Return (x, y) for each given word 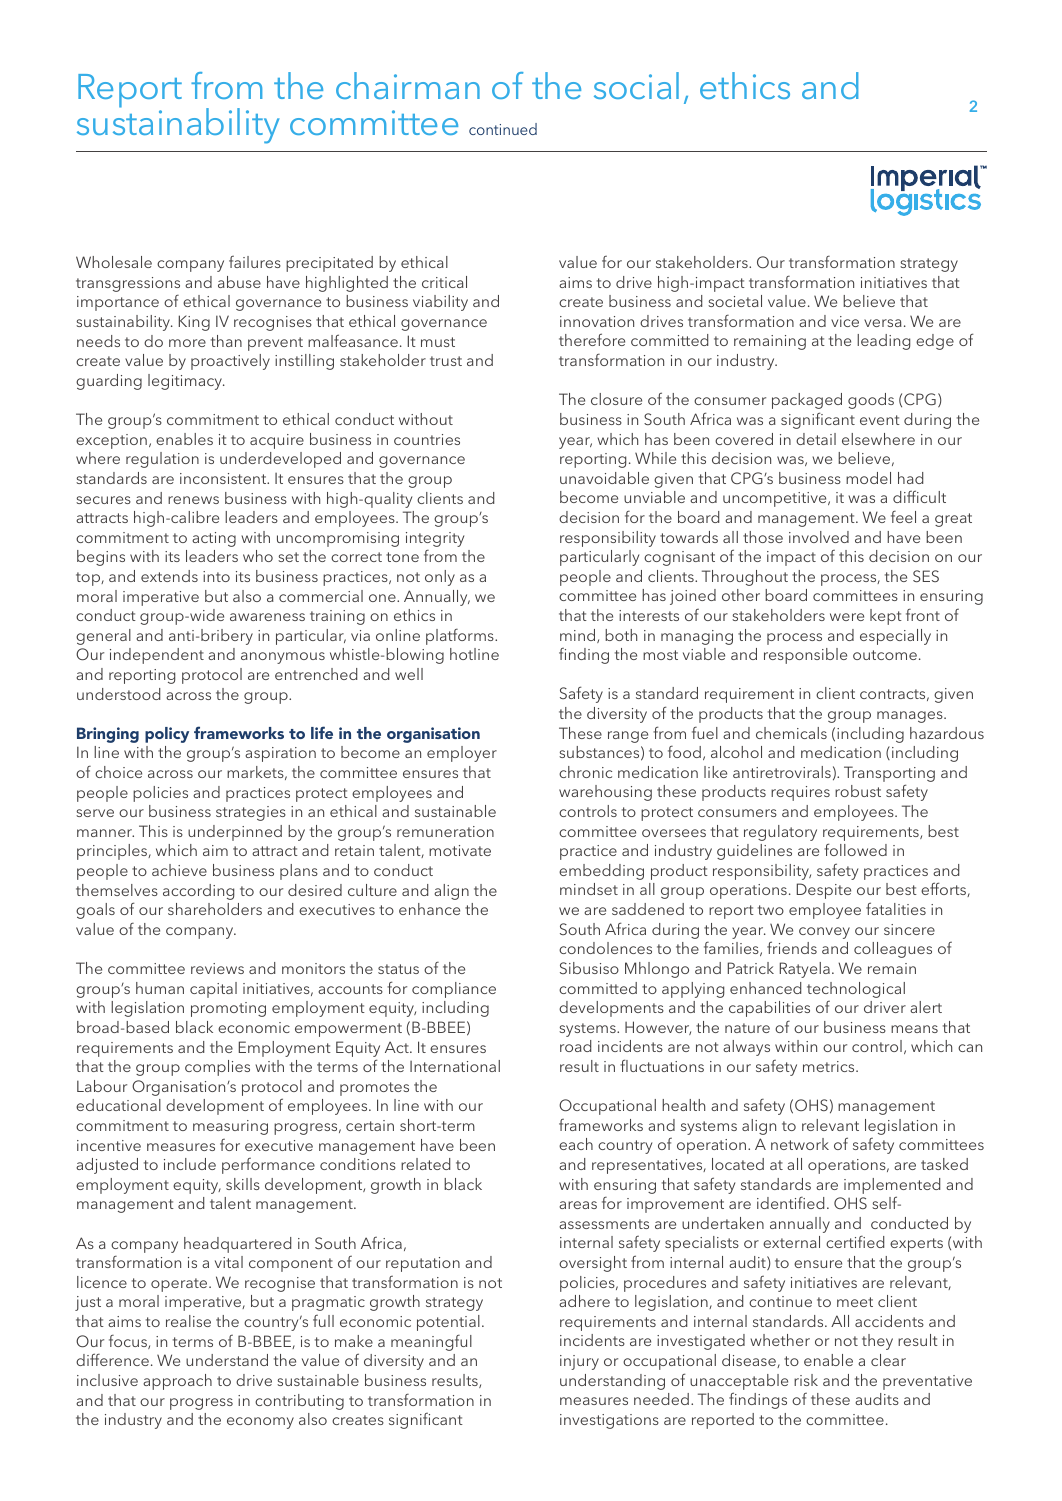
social (636, 85)
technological (856, 990)
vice (845, 321)
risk (806, 1380)
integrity (435, 539)
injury (579, 1362)
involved (819, 537)
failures (255, 261)
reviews (217, 968)
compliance (454, 990)
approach (177, 1382)
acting (214, 539)
